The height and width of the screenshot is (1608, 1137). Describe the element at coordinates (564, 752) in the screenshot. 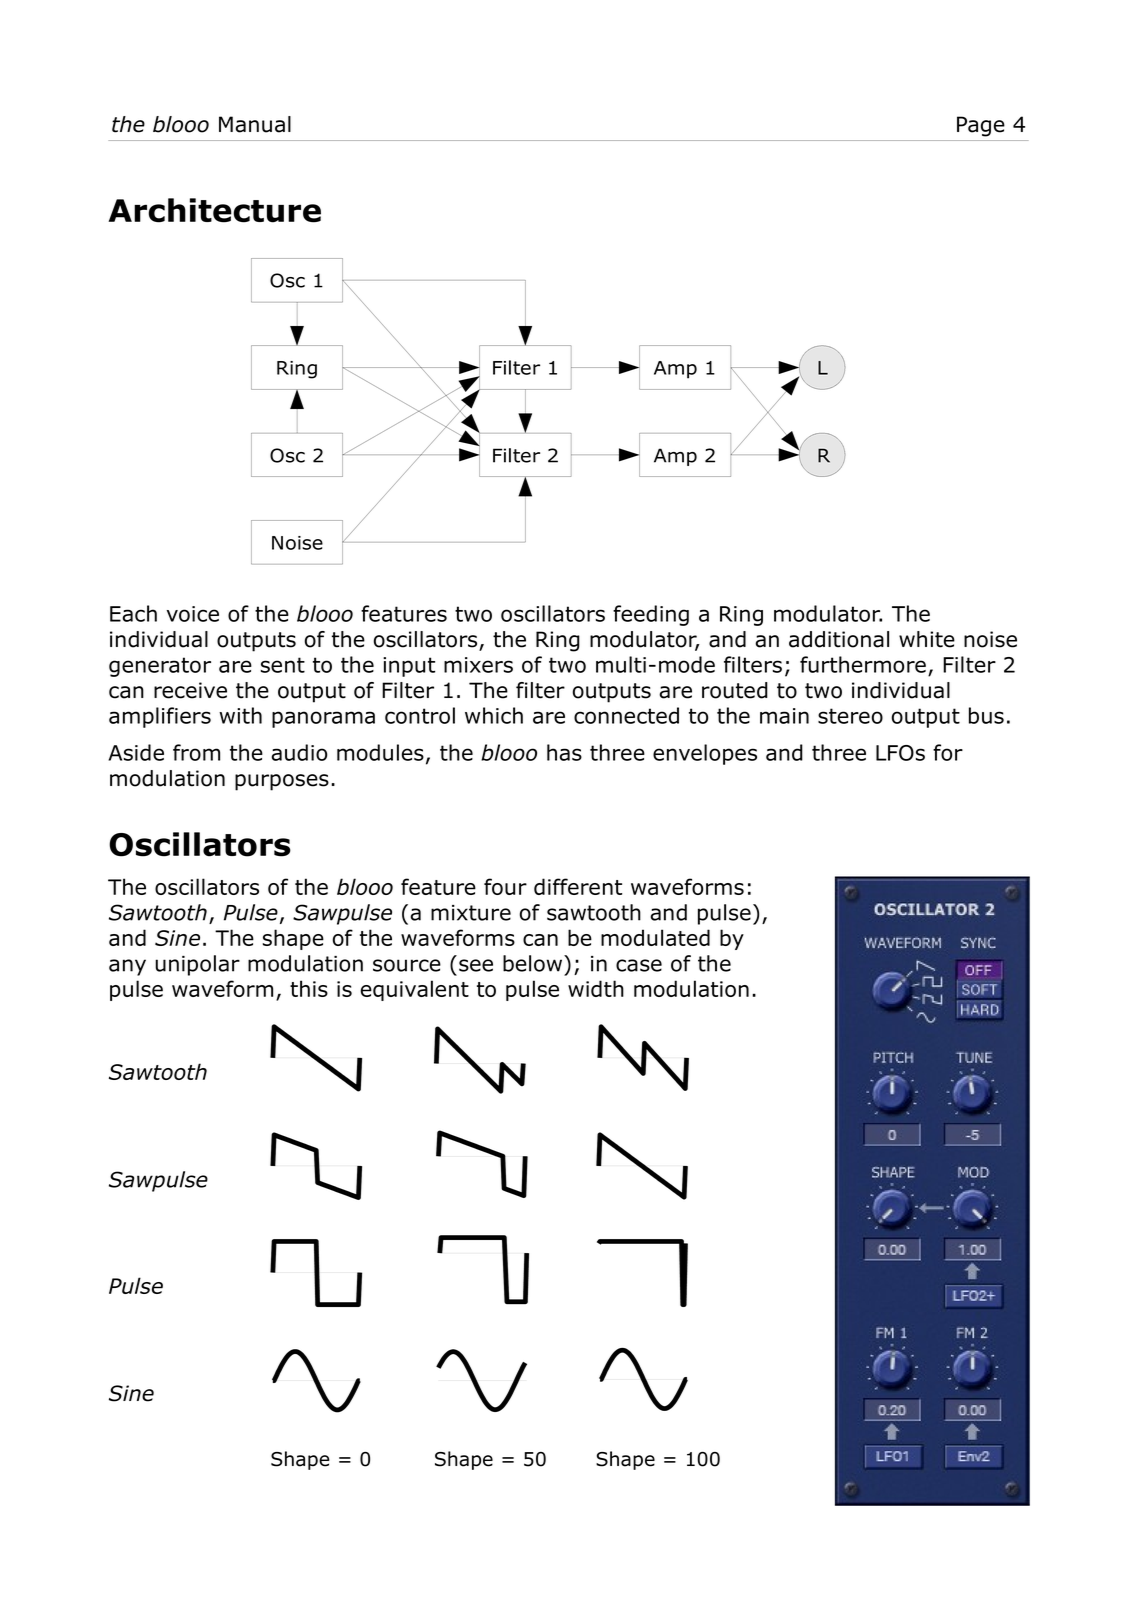

I see `has` at that location.
